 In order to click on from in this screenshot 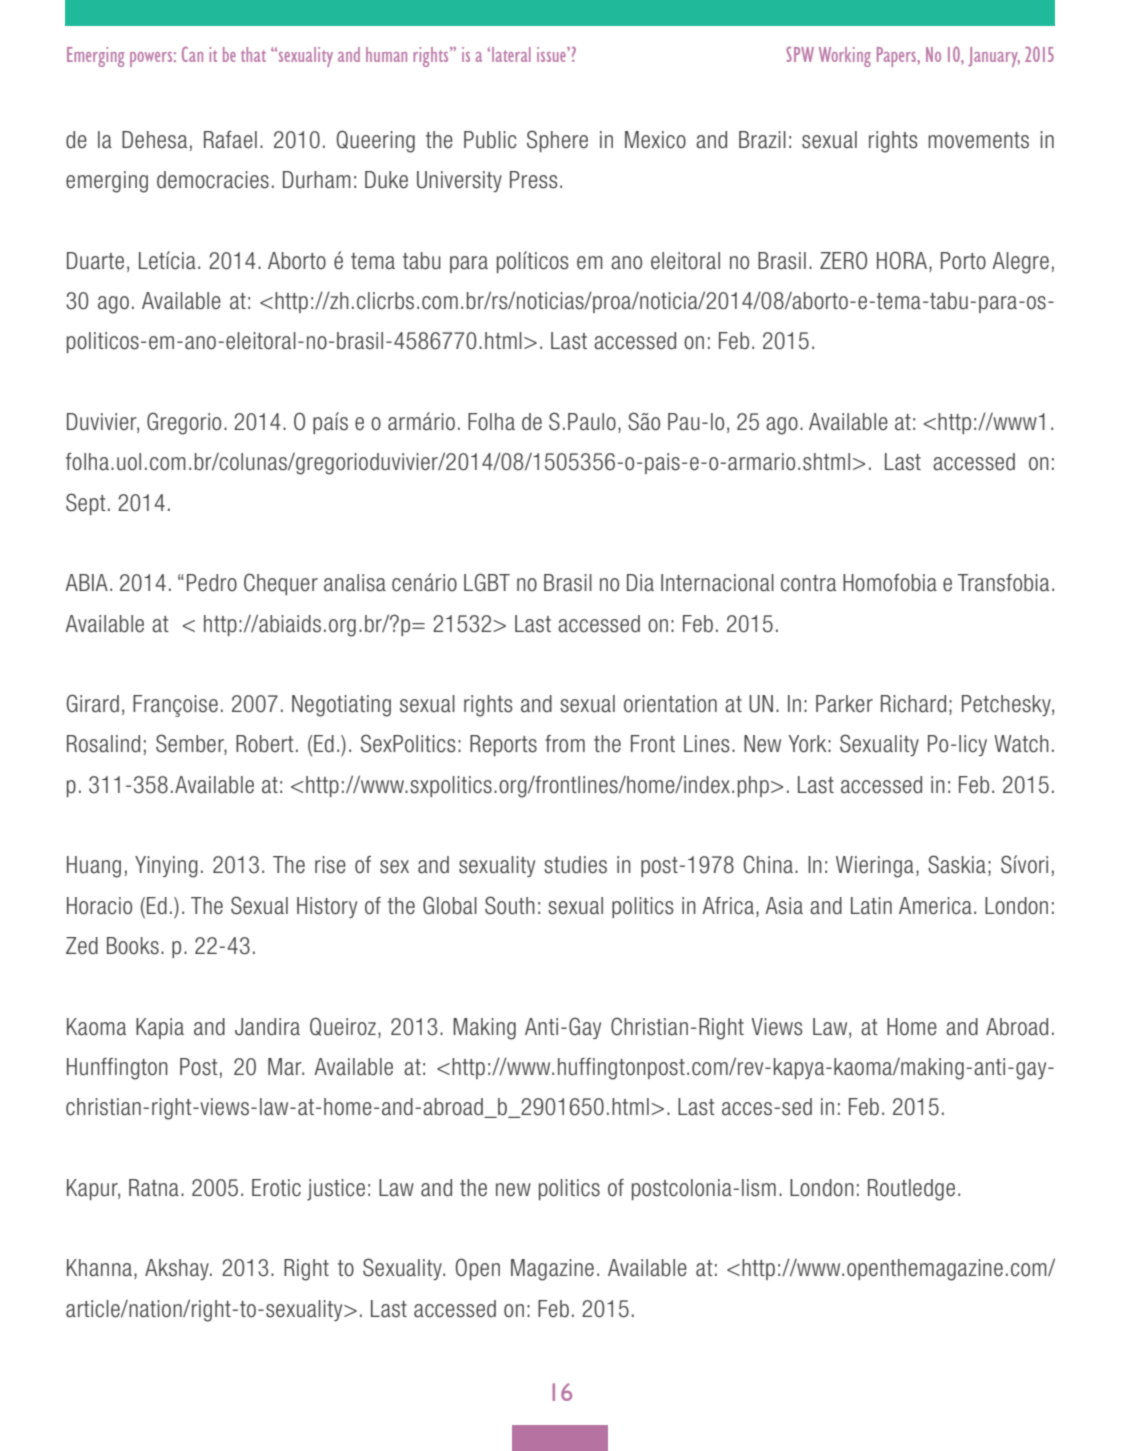, I will do `click(565, 744)`.
